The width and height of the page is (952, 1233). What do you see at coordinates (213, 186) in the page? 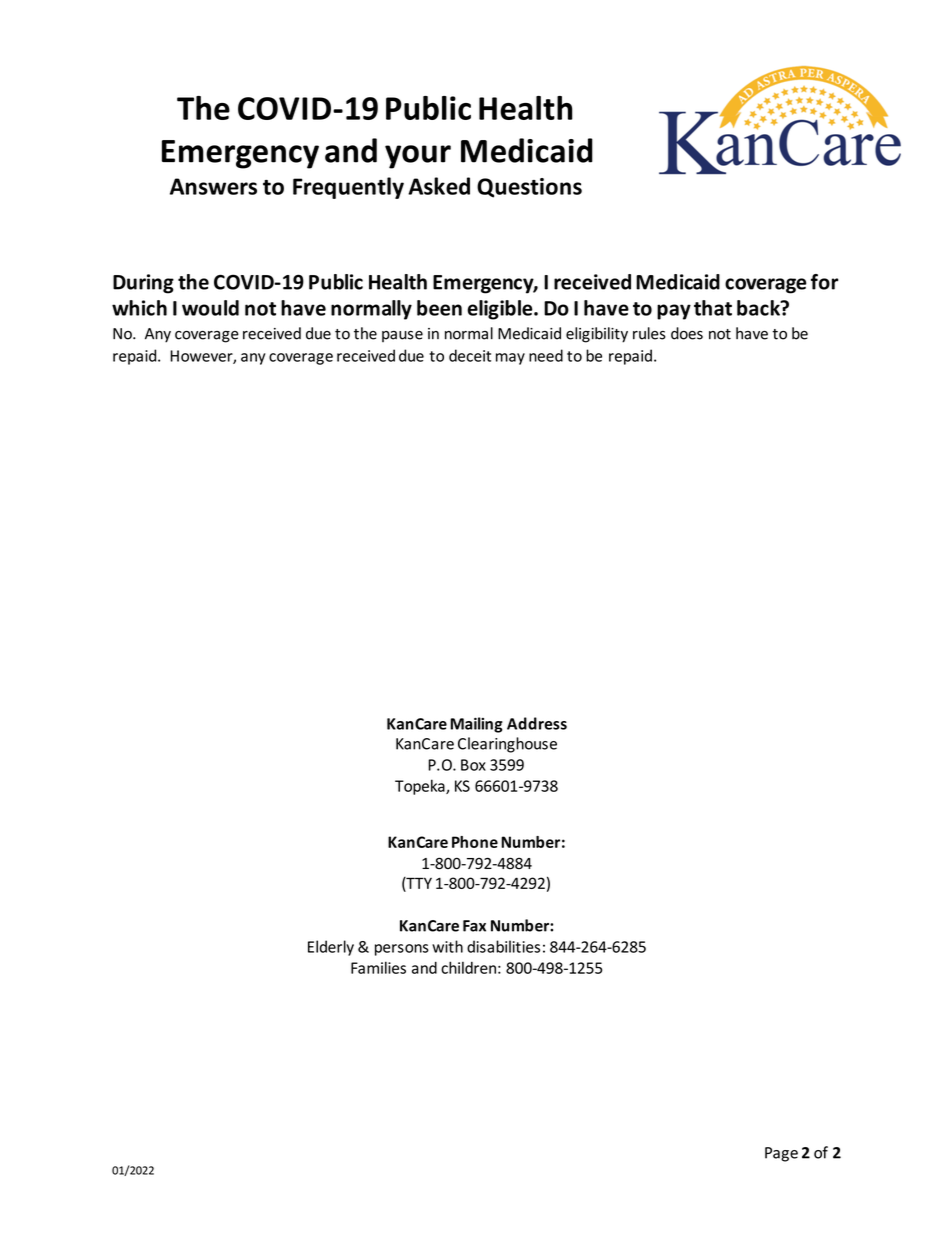
I see `Answers` at bounding box center [213, 186].
